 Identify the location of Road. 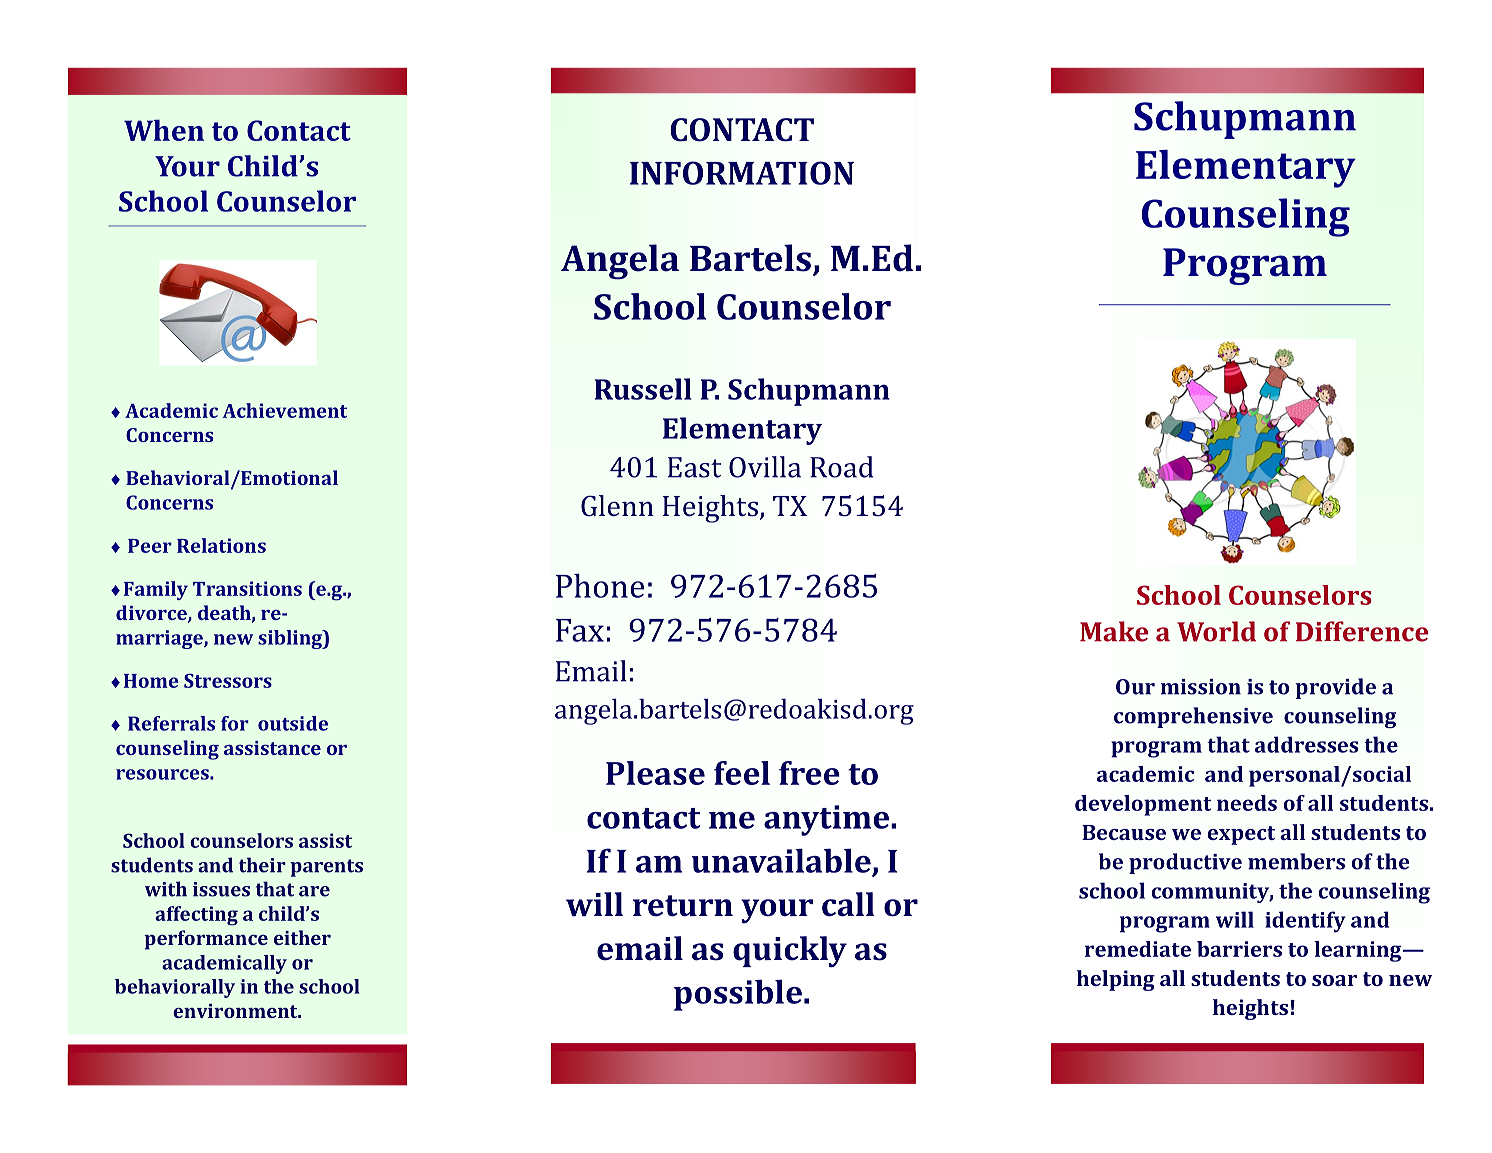
(842, 467).
